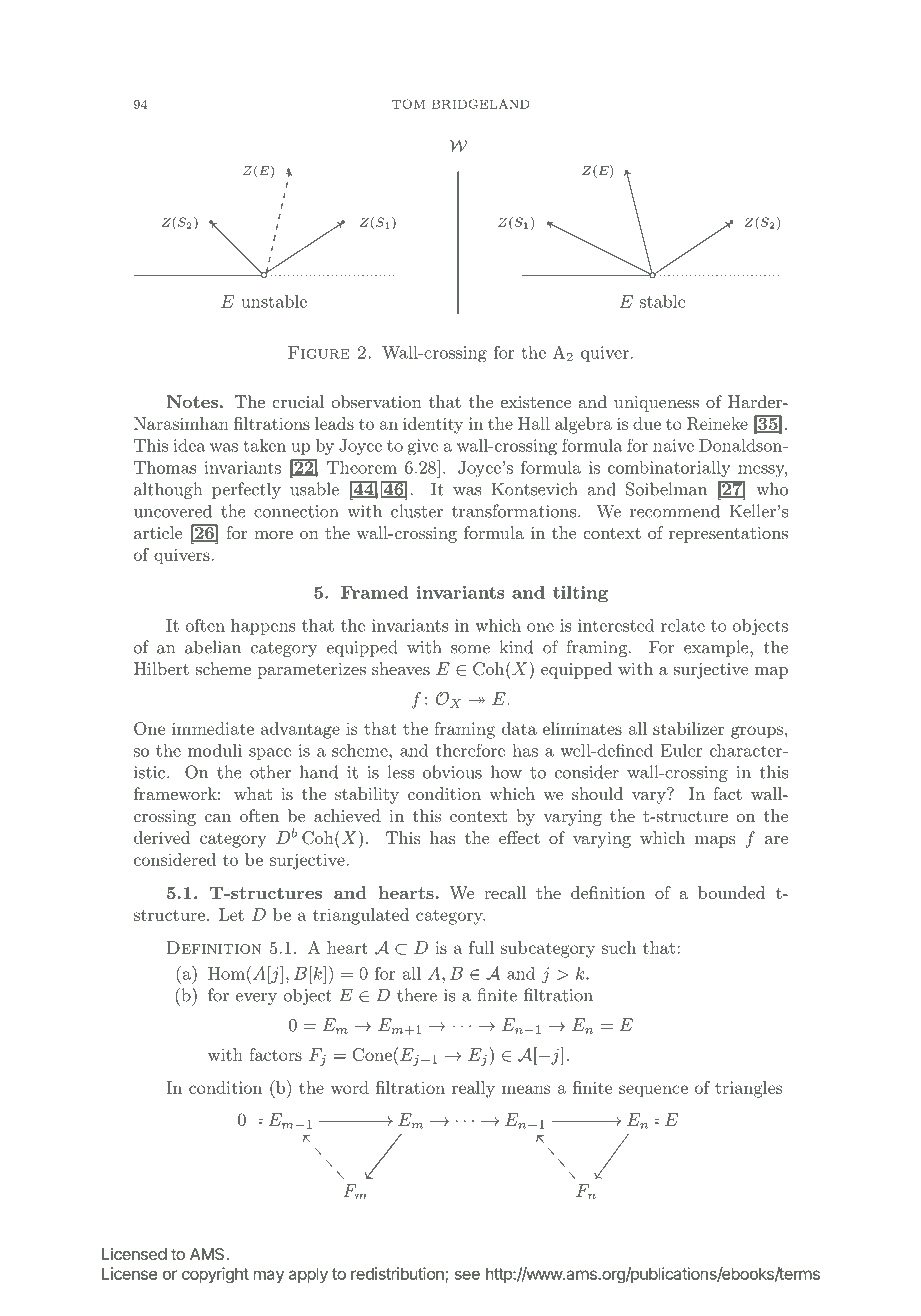  I want to click on stabilizer, so click(689, 728).
